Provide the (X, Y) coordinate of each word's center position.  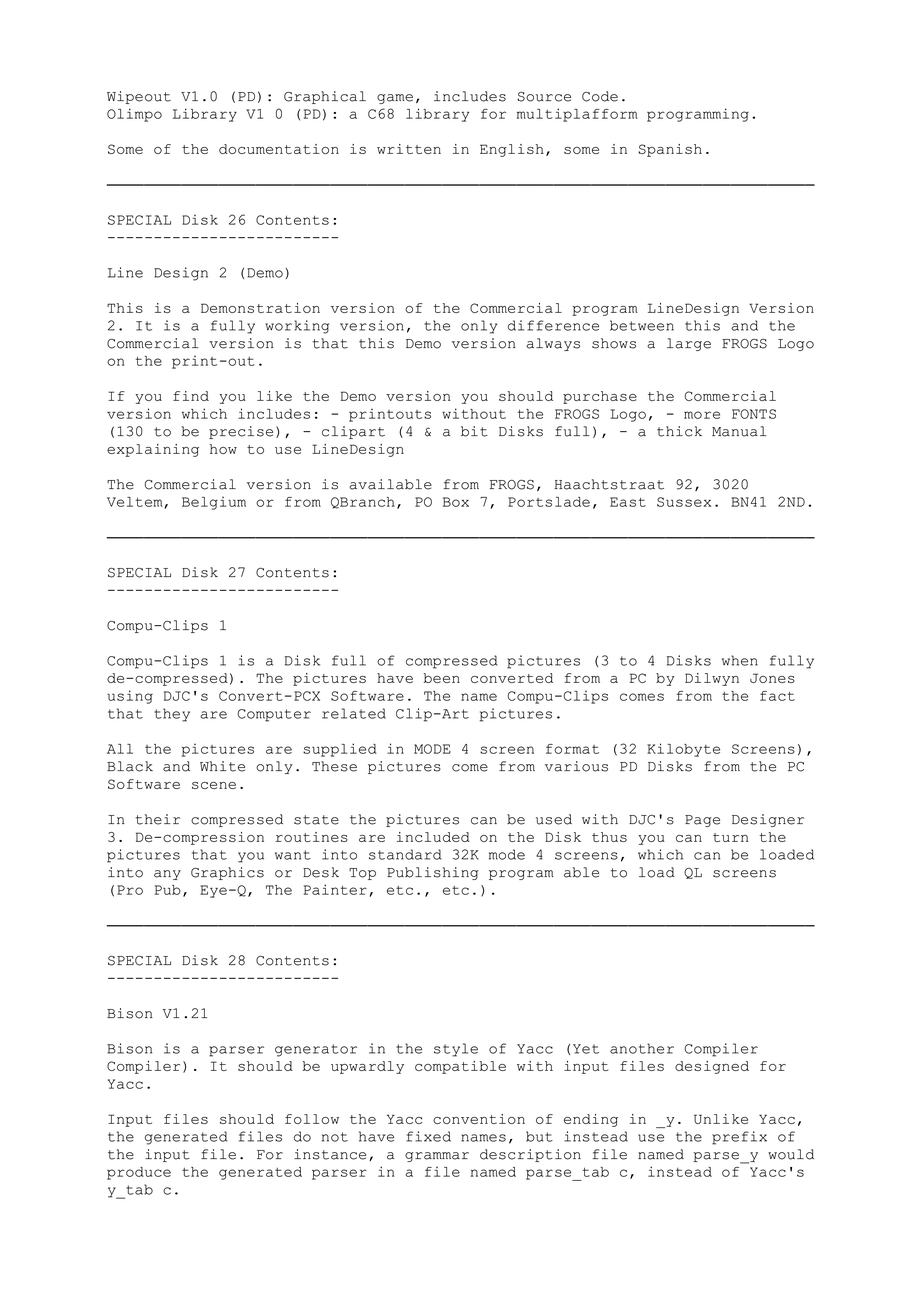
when (740, 660)
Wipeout (139, 97)
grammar (437, 1157)
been (442, 678)
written (409, 149)
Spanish (670, 150)
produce (139, 1173)
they (172, 715)
